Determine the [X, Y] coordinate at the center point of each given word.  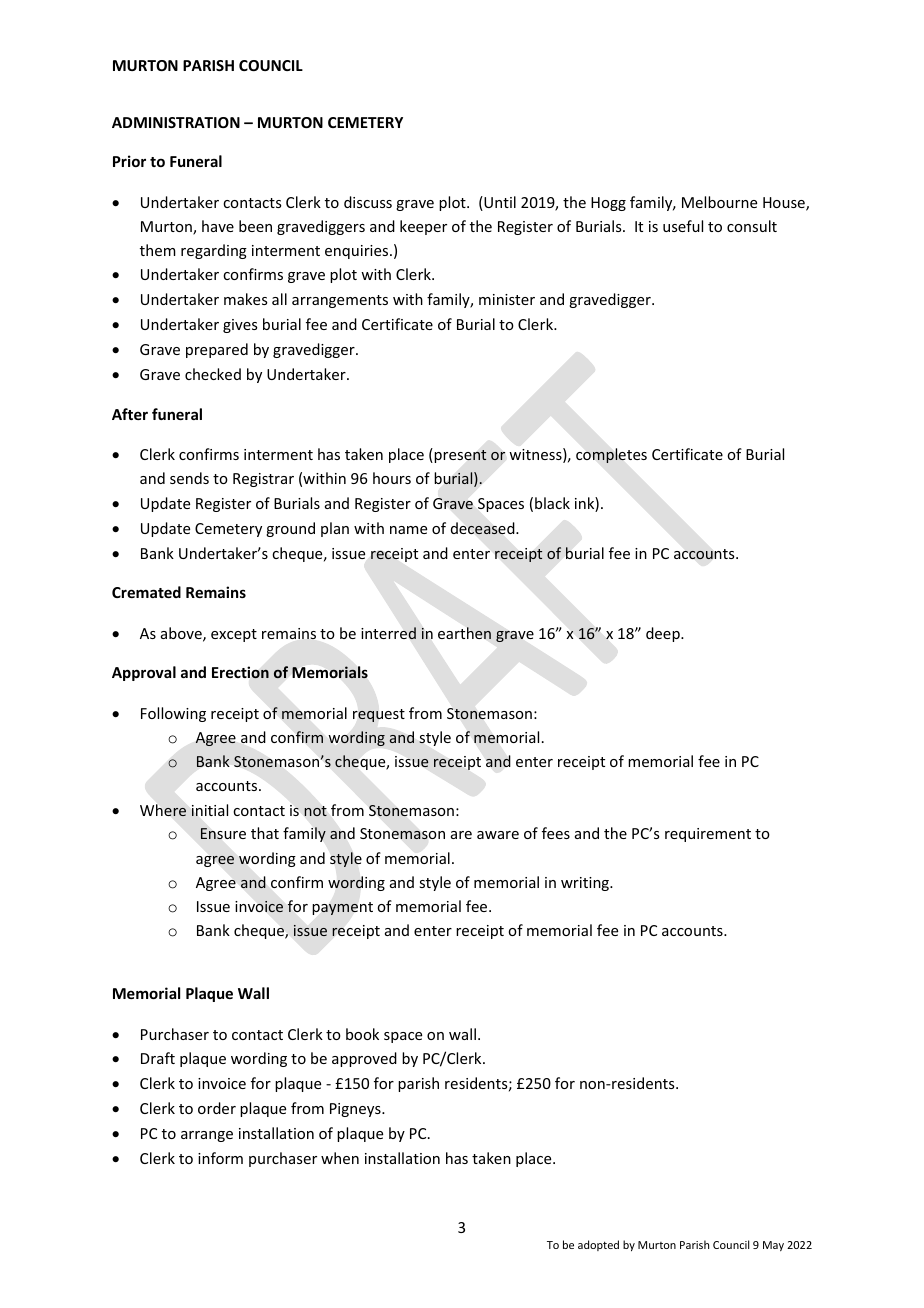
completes [611, 455]
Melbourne [719, 202]
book [362, 1034]
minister [507, 299]
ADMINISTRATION [176, 122]
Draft [158, 1058]
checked [213, 374]
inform [220, 1158]
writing [586, 884]
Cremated [146, 592]
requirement [708, 835]
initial [210, 810]
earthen [464, 633]
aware [498, 835]
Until [499, 203]
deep [664, 634]
